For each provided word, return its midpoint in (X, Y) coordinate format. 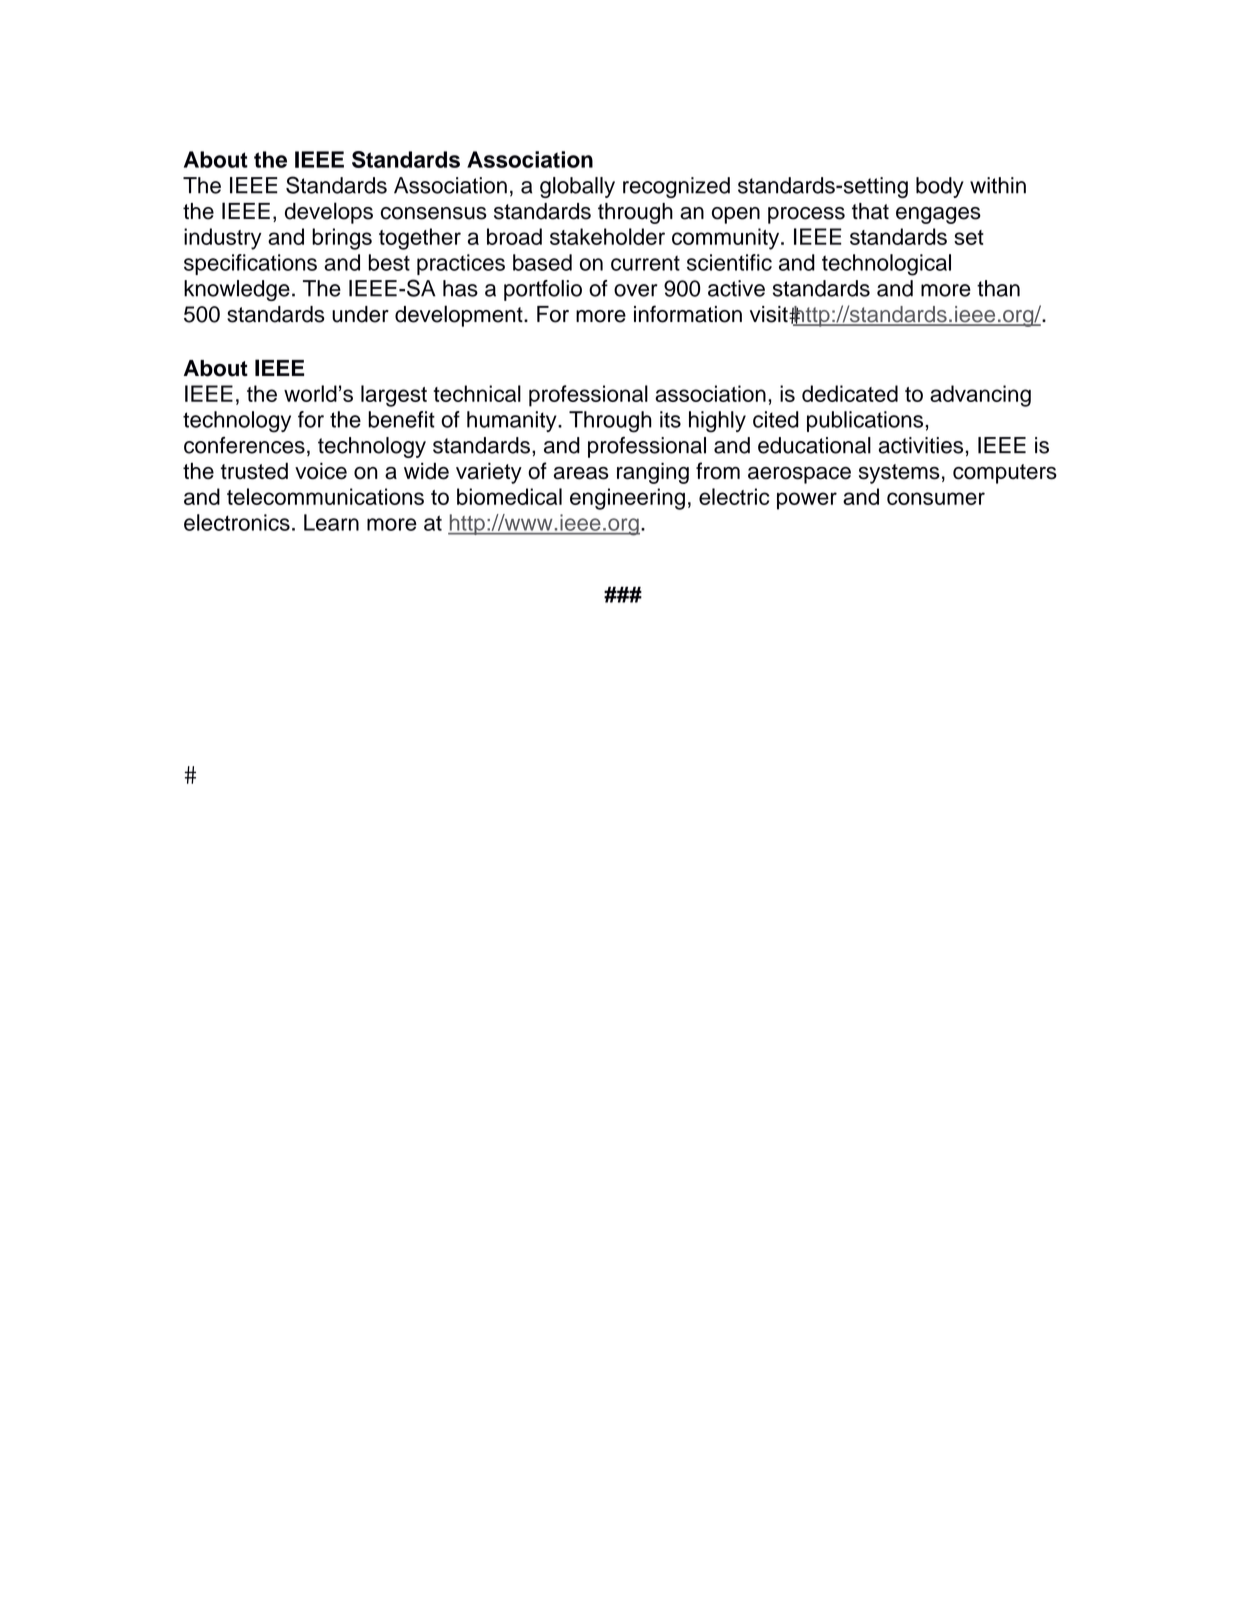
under (360, 314)
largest (394, 396)
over (636, 290)
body (940, 187)
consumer (936, 498)
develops (329, 213)
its (670, 419)
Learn (331, 522)
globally (577, 187)
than (998, 288)
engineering (627, 499)
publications (866, 421)
